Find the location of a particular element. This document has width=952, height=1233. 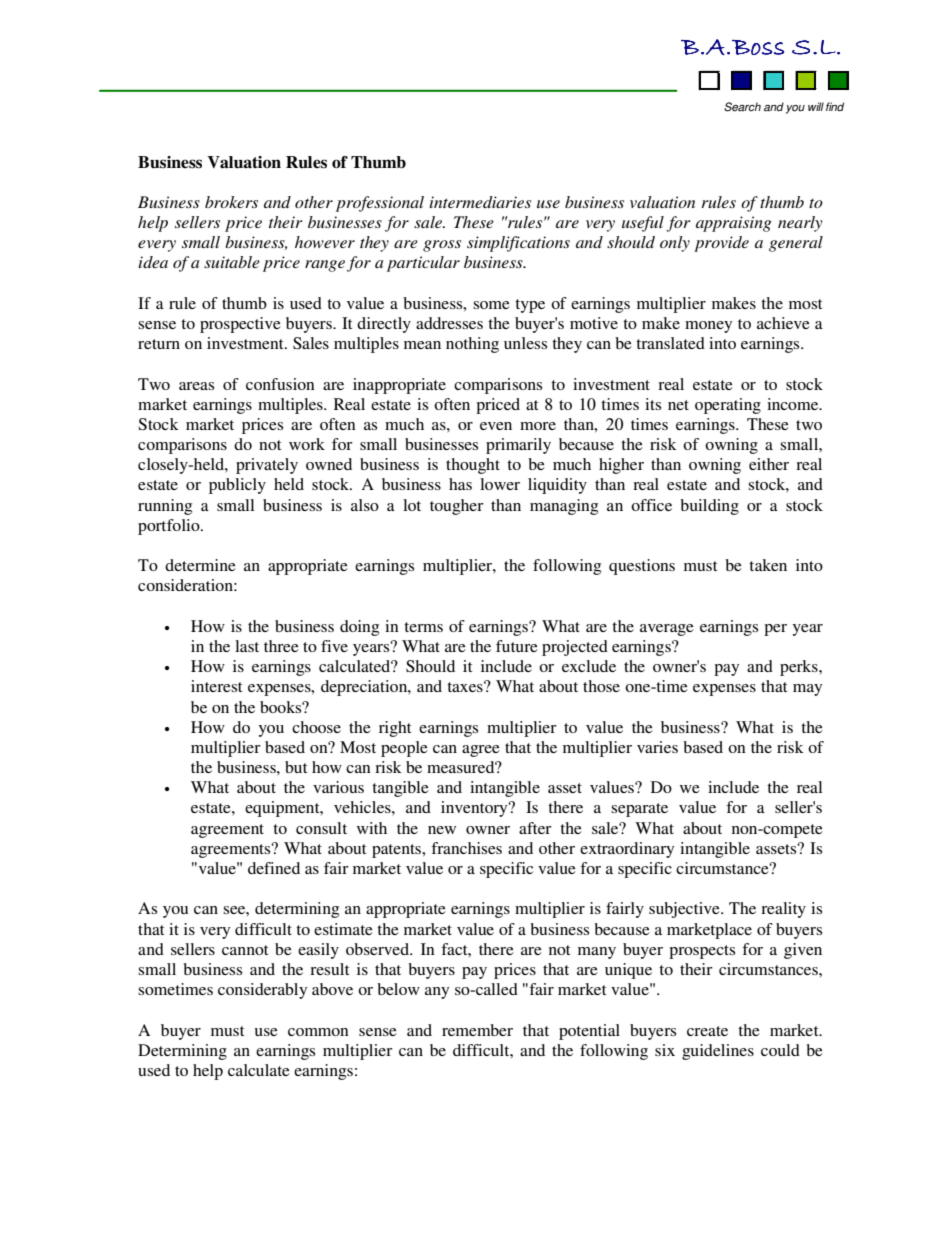

terms is located at coordinates (423, 627).
